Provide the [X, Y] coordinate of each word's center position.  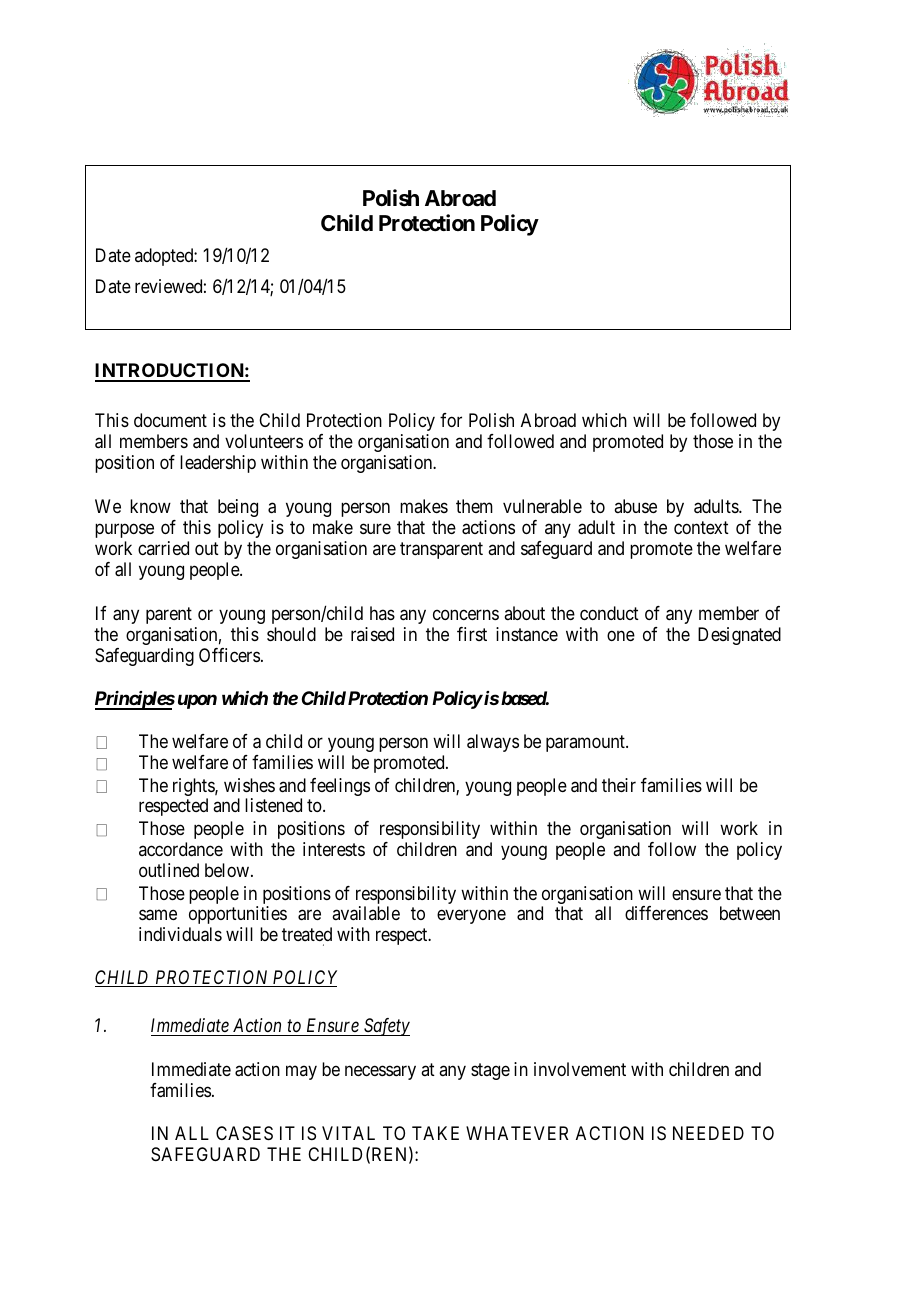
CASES [244, 1133]
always [493, 743]
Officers [229, 655]
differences [666, 913]
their [619, 785]
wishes [249, 785]
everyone [471, 916]
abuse [635, 506]
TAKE [435, 1133]
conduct [609, 613]
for [451, 420]
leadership [218, 464]
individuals [180, 934]
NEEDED [708, 1133]
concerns [466, 614]
